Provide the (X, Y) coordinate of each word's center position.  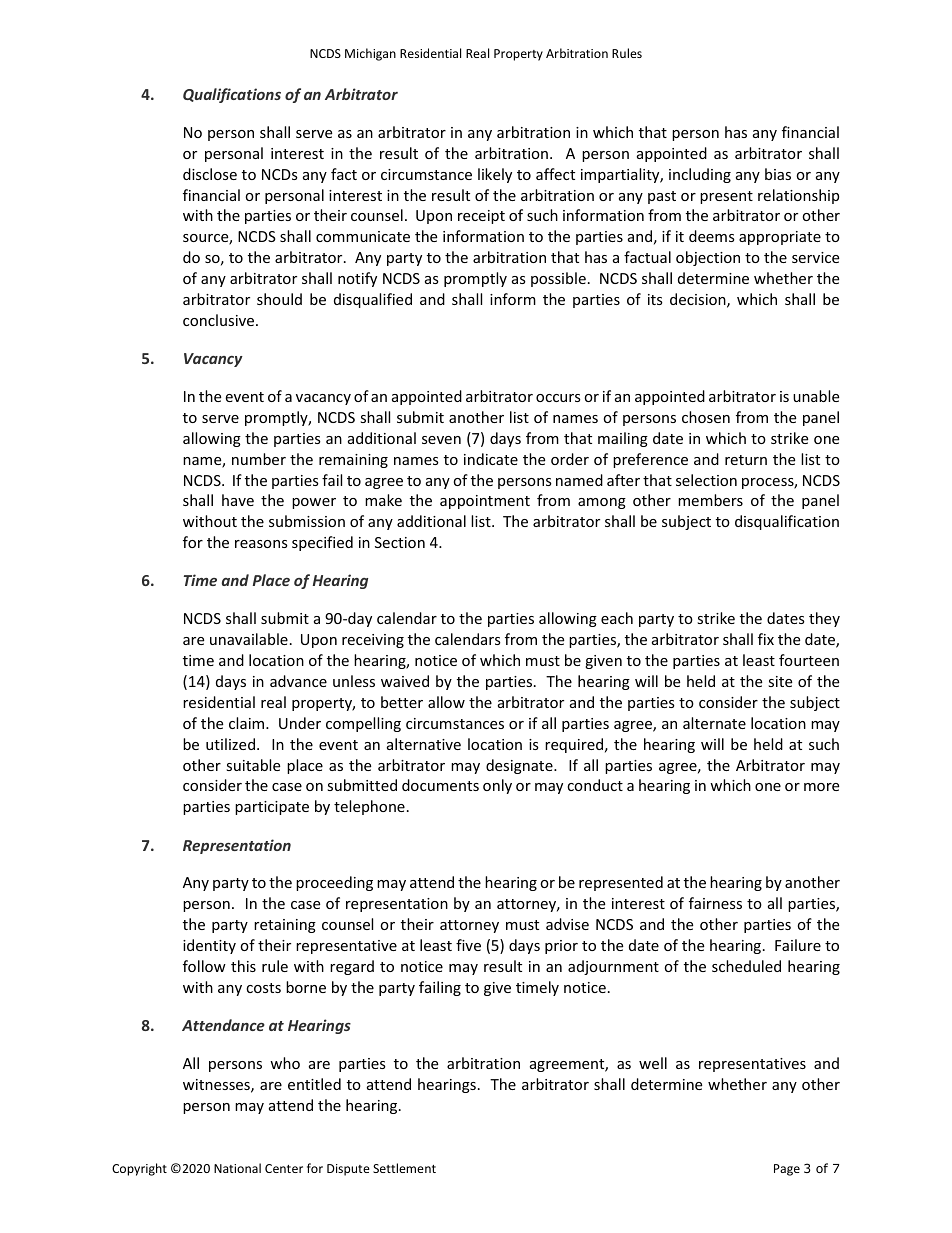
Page (787, 1170)
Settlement (404, 1168)
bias (778, 174)
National (237, 1168)
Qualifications (232, 95)
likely (495, 175)
